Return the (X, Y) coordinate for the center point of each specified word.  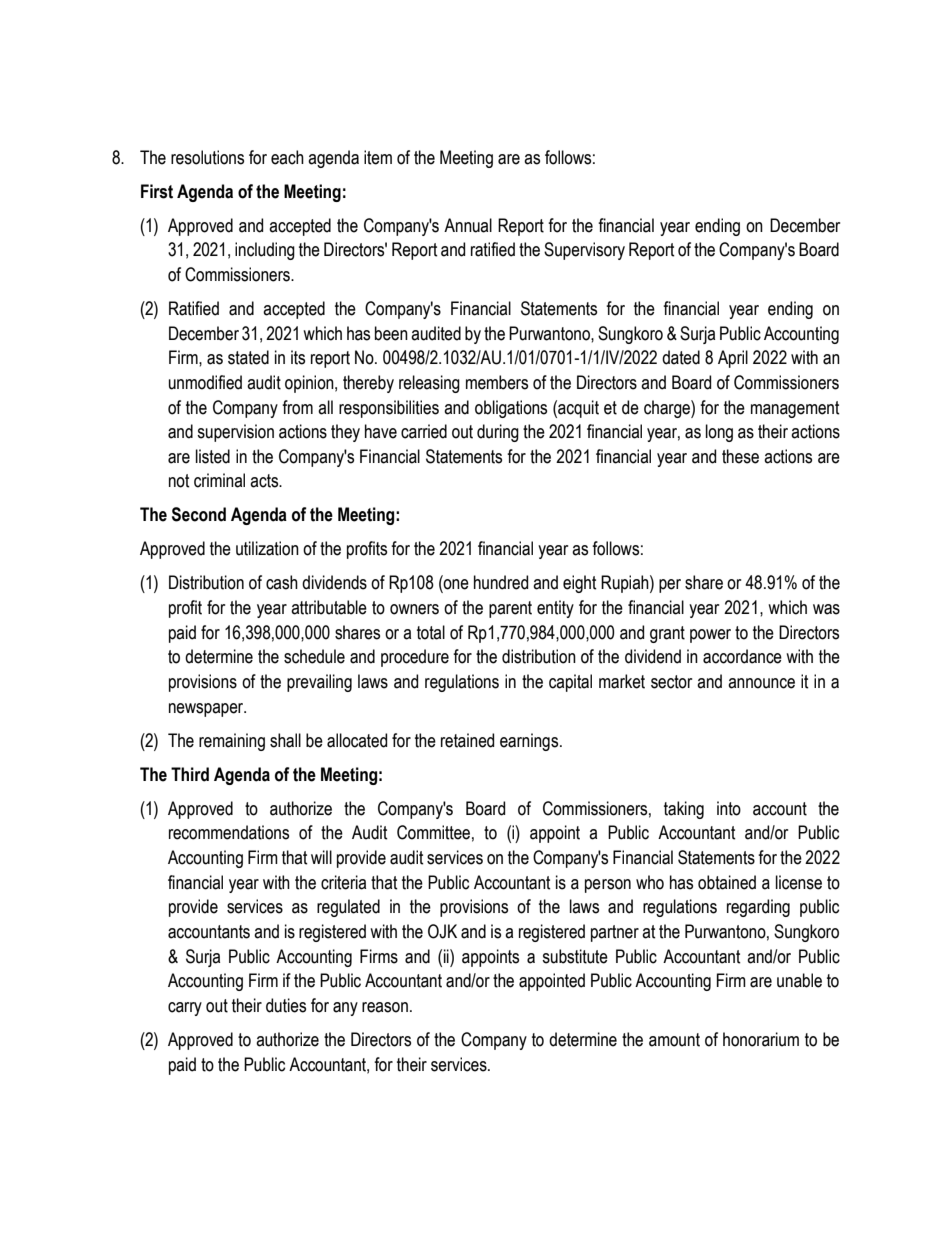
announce (761, 683)
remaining (232, 742)
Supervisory (584, 251)
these (740, 456)
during (498, 433)
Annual (468, 225)
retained (467, 740)
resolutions (207, 157)
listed (213, 456)
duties (286, 1005)
